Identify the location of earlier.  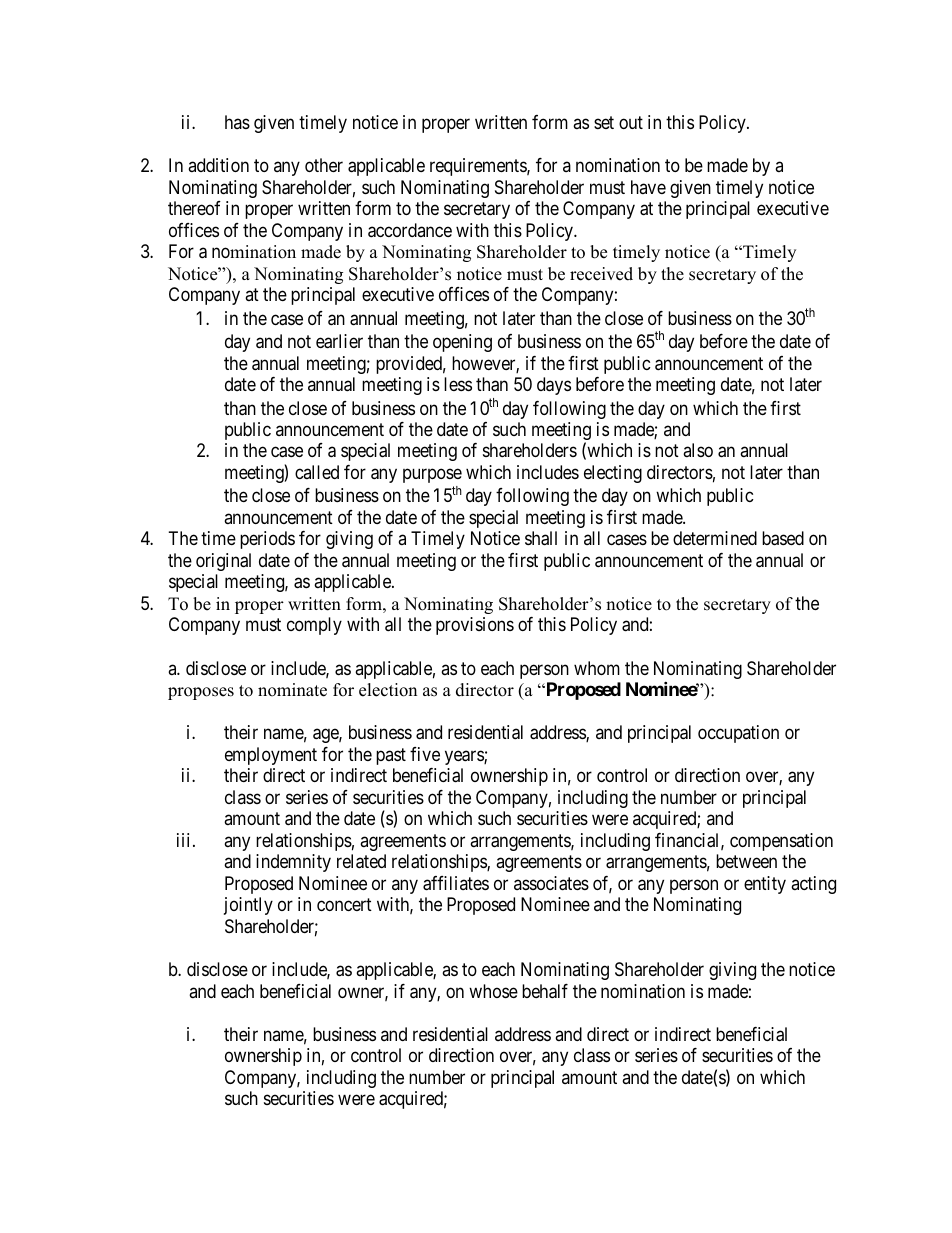
(339, 341).
